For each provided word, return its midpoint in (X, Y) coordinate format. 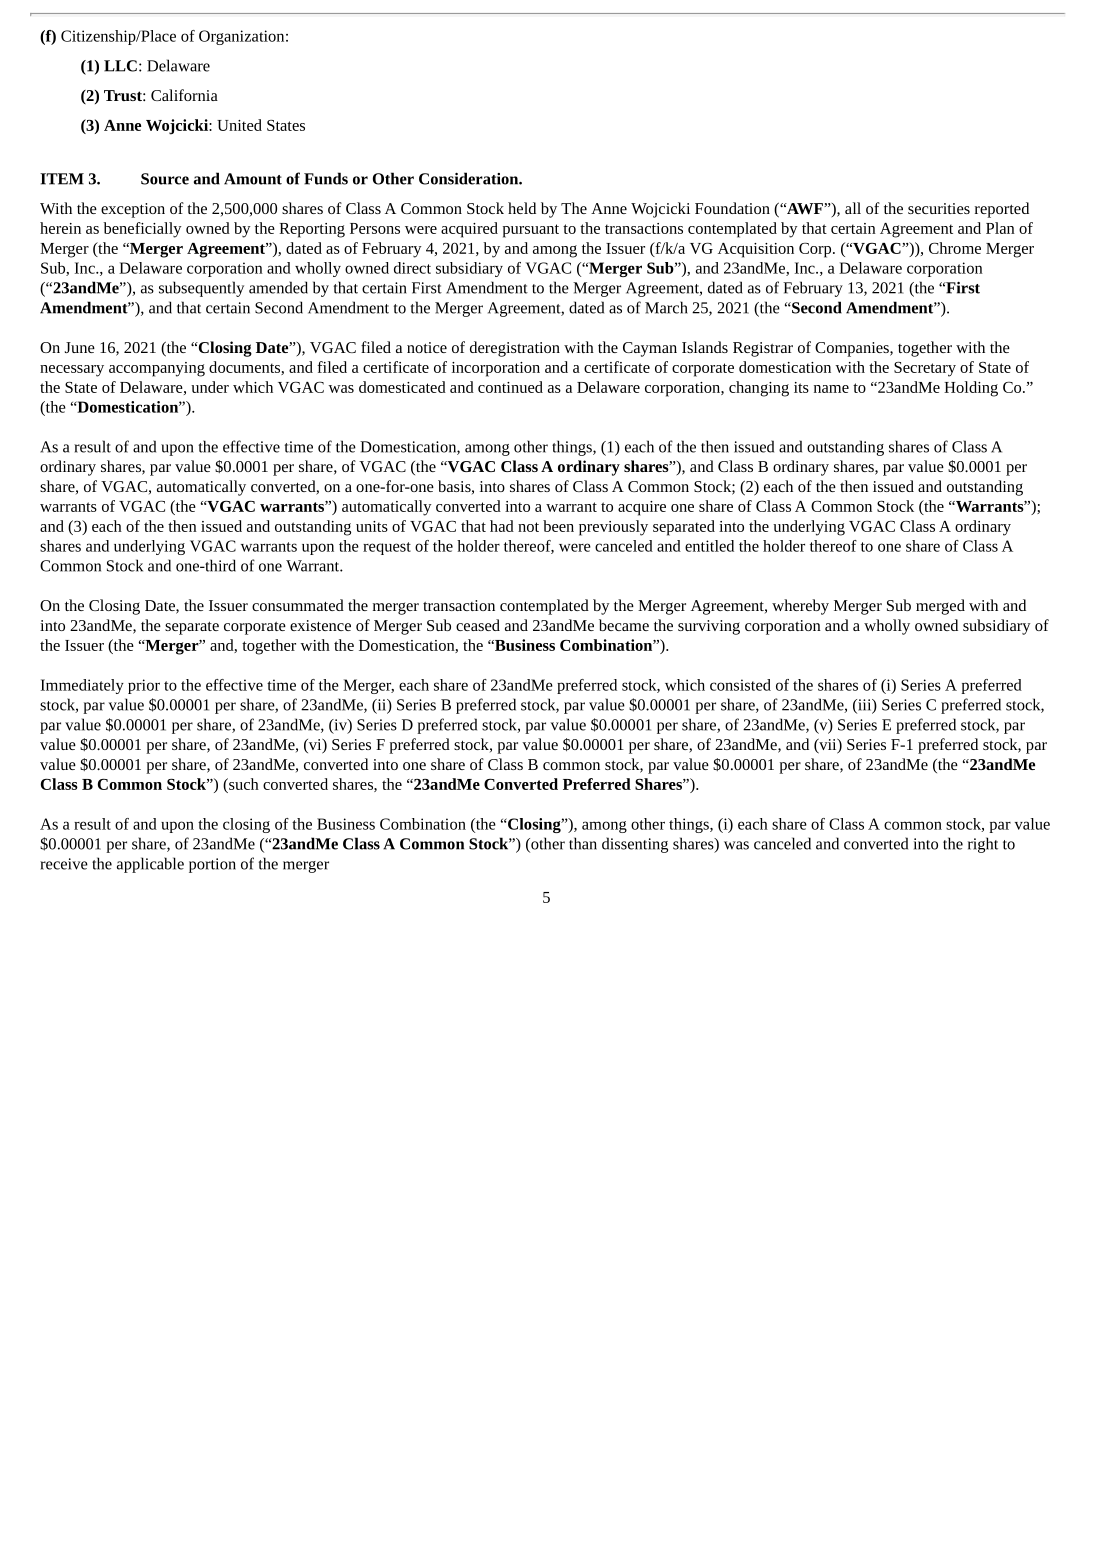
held (522, 208)
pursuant (531, 231)
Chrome (955, 248)
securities (939, 208)
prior (144, 686)
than (583, 843)
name (831, 389)
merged (940, 607)
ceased (478, 625)
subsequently (201, 289)
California (184, 95)
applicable (150, 865)
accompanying (157, 369)
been (558, 526)
